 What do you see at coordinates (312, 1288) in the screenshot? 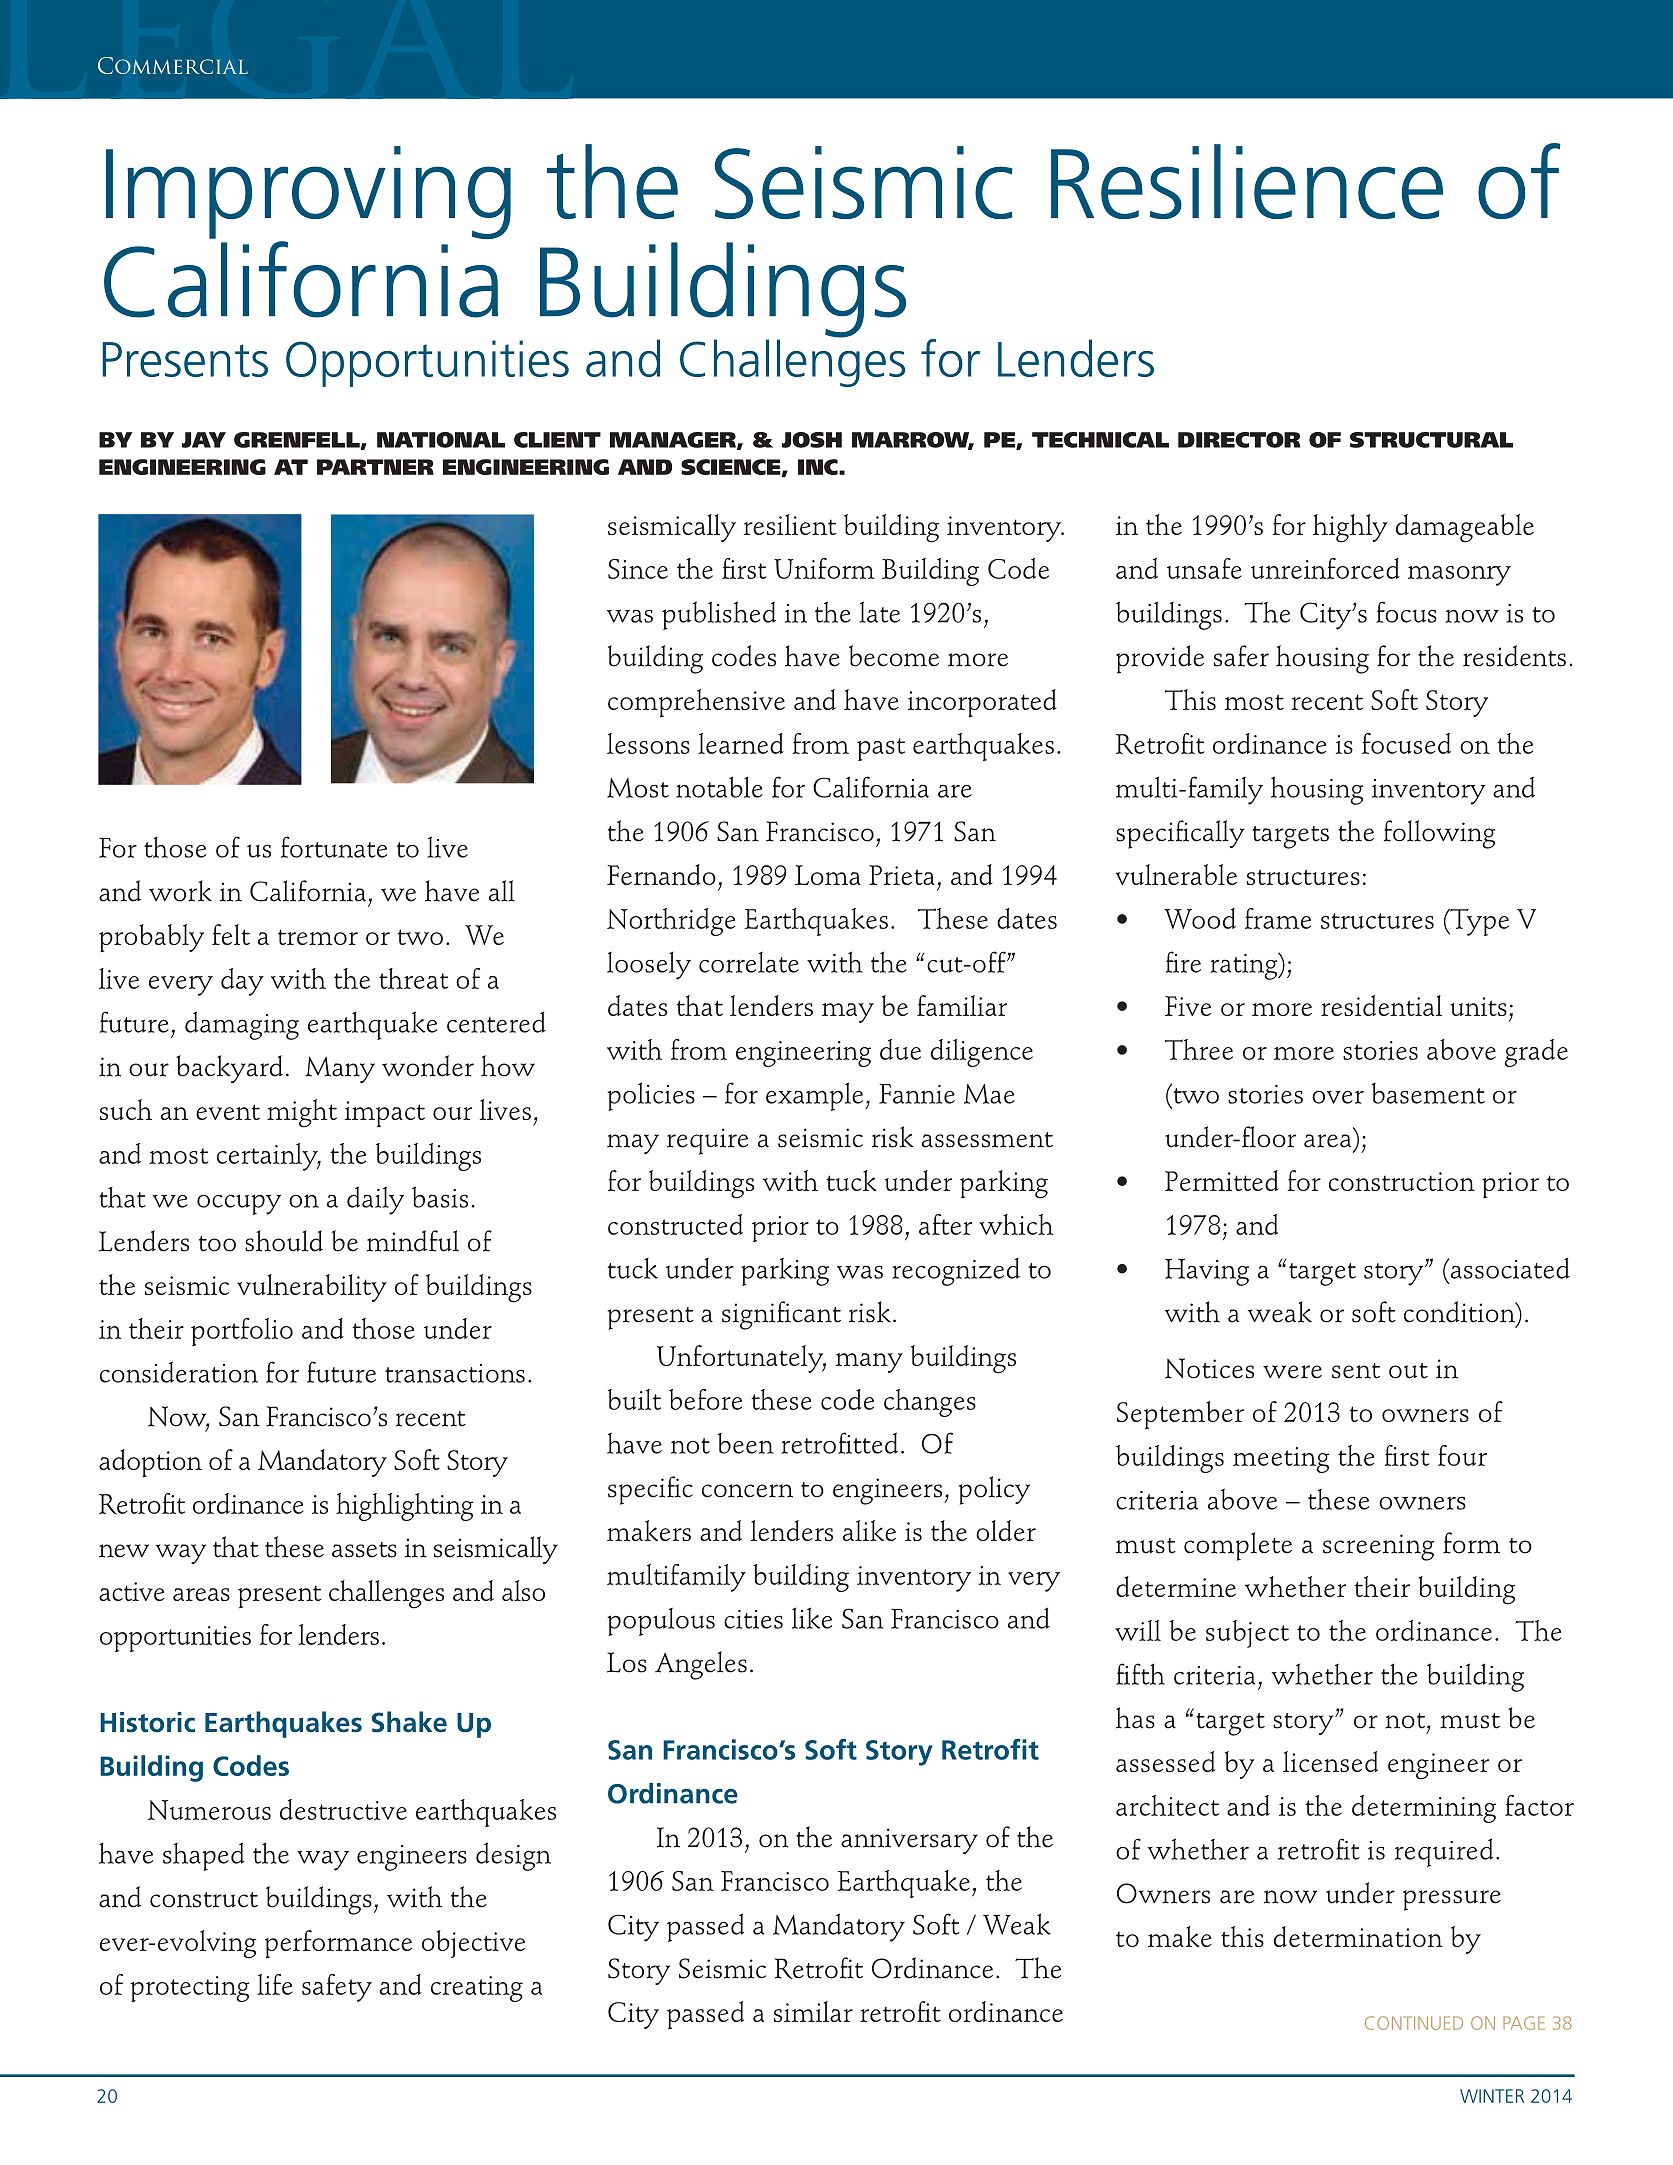
I see `vulnerability` at bounding box center [312, 1288].
